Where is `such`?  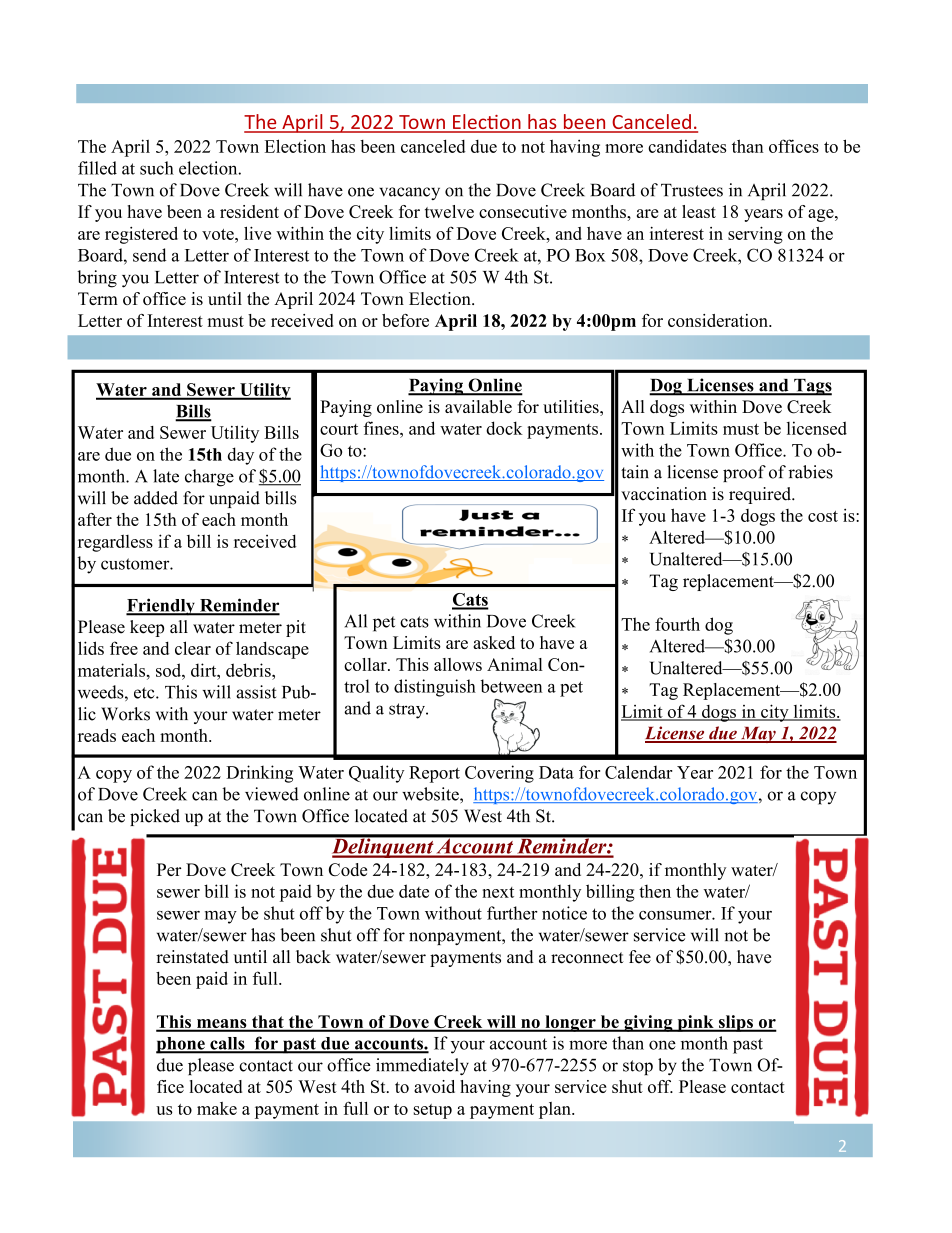 such is located at coordinates (157, 168).
